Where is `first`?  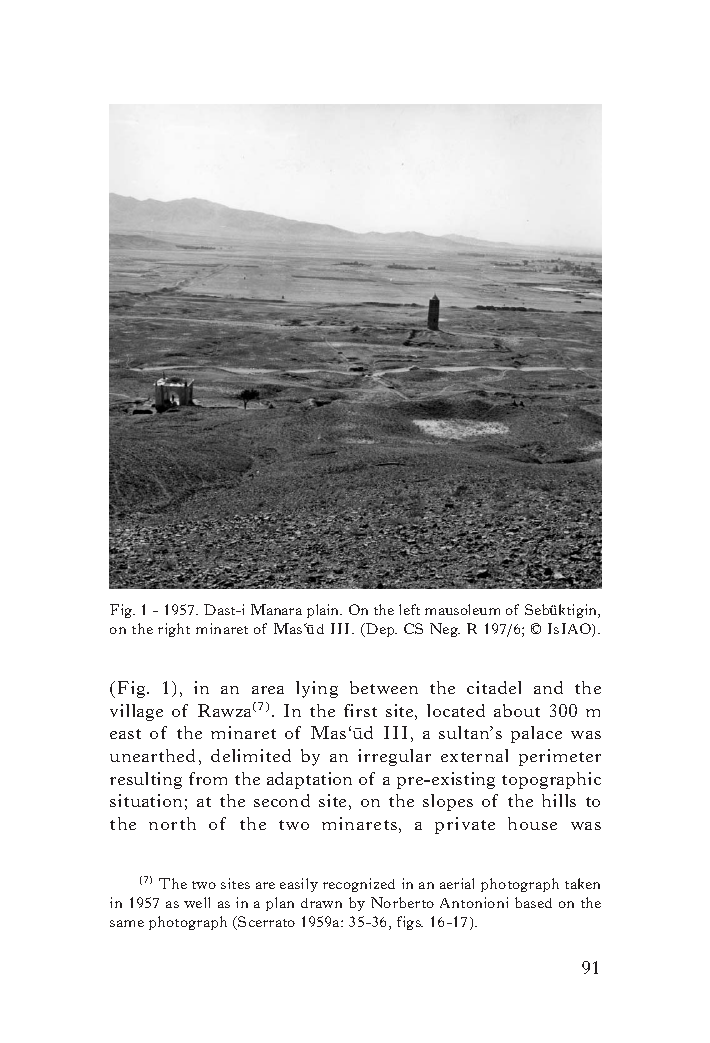 first is located at coordinates (360, 710).
